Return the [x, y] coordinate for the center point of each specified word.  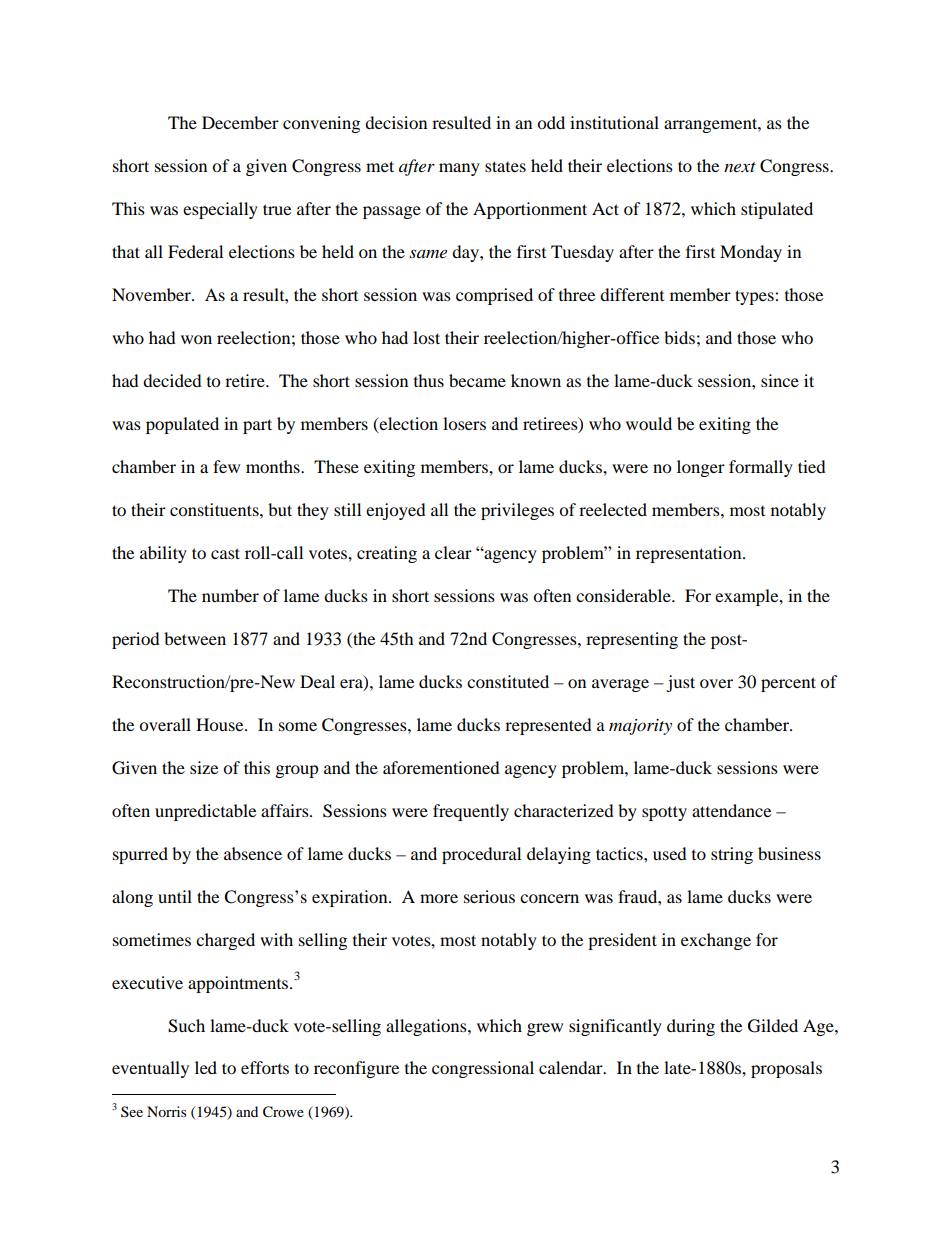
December [240, 122]
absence [253, 853]
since [780, 380]
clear [453, 552]
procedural [481, 855]
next [740, 167]
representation [690, 554]
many [459, 169]
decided [172, 380]
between [195, 638]
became [477, 380]
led [206, 1067]
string [732, 855]
